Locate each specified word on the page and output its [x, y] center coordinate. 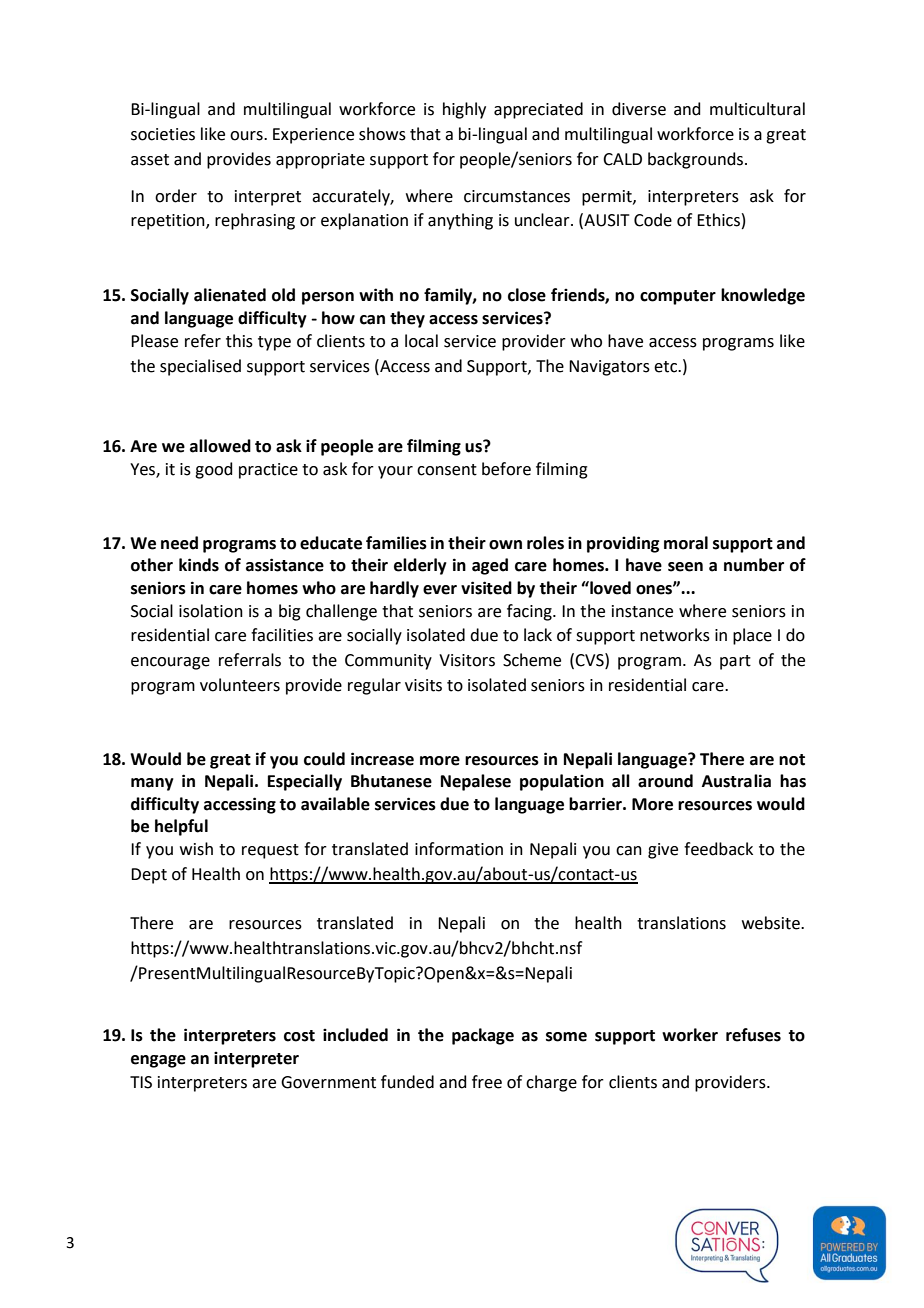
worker [690, 1035]
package [483, 1036]
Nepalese [476, 782]
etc [667, 367]
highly [464, 110]
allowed [220, 446]
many [152, 784]
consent [447, 470]
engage [158, 1061]
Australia [736, 781]
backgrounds [695, 160]
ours [247, 136]
